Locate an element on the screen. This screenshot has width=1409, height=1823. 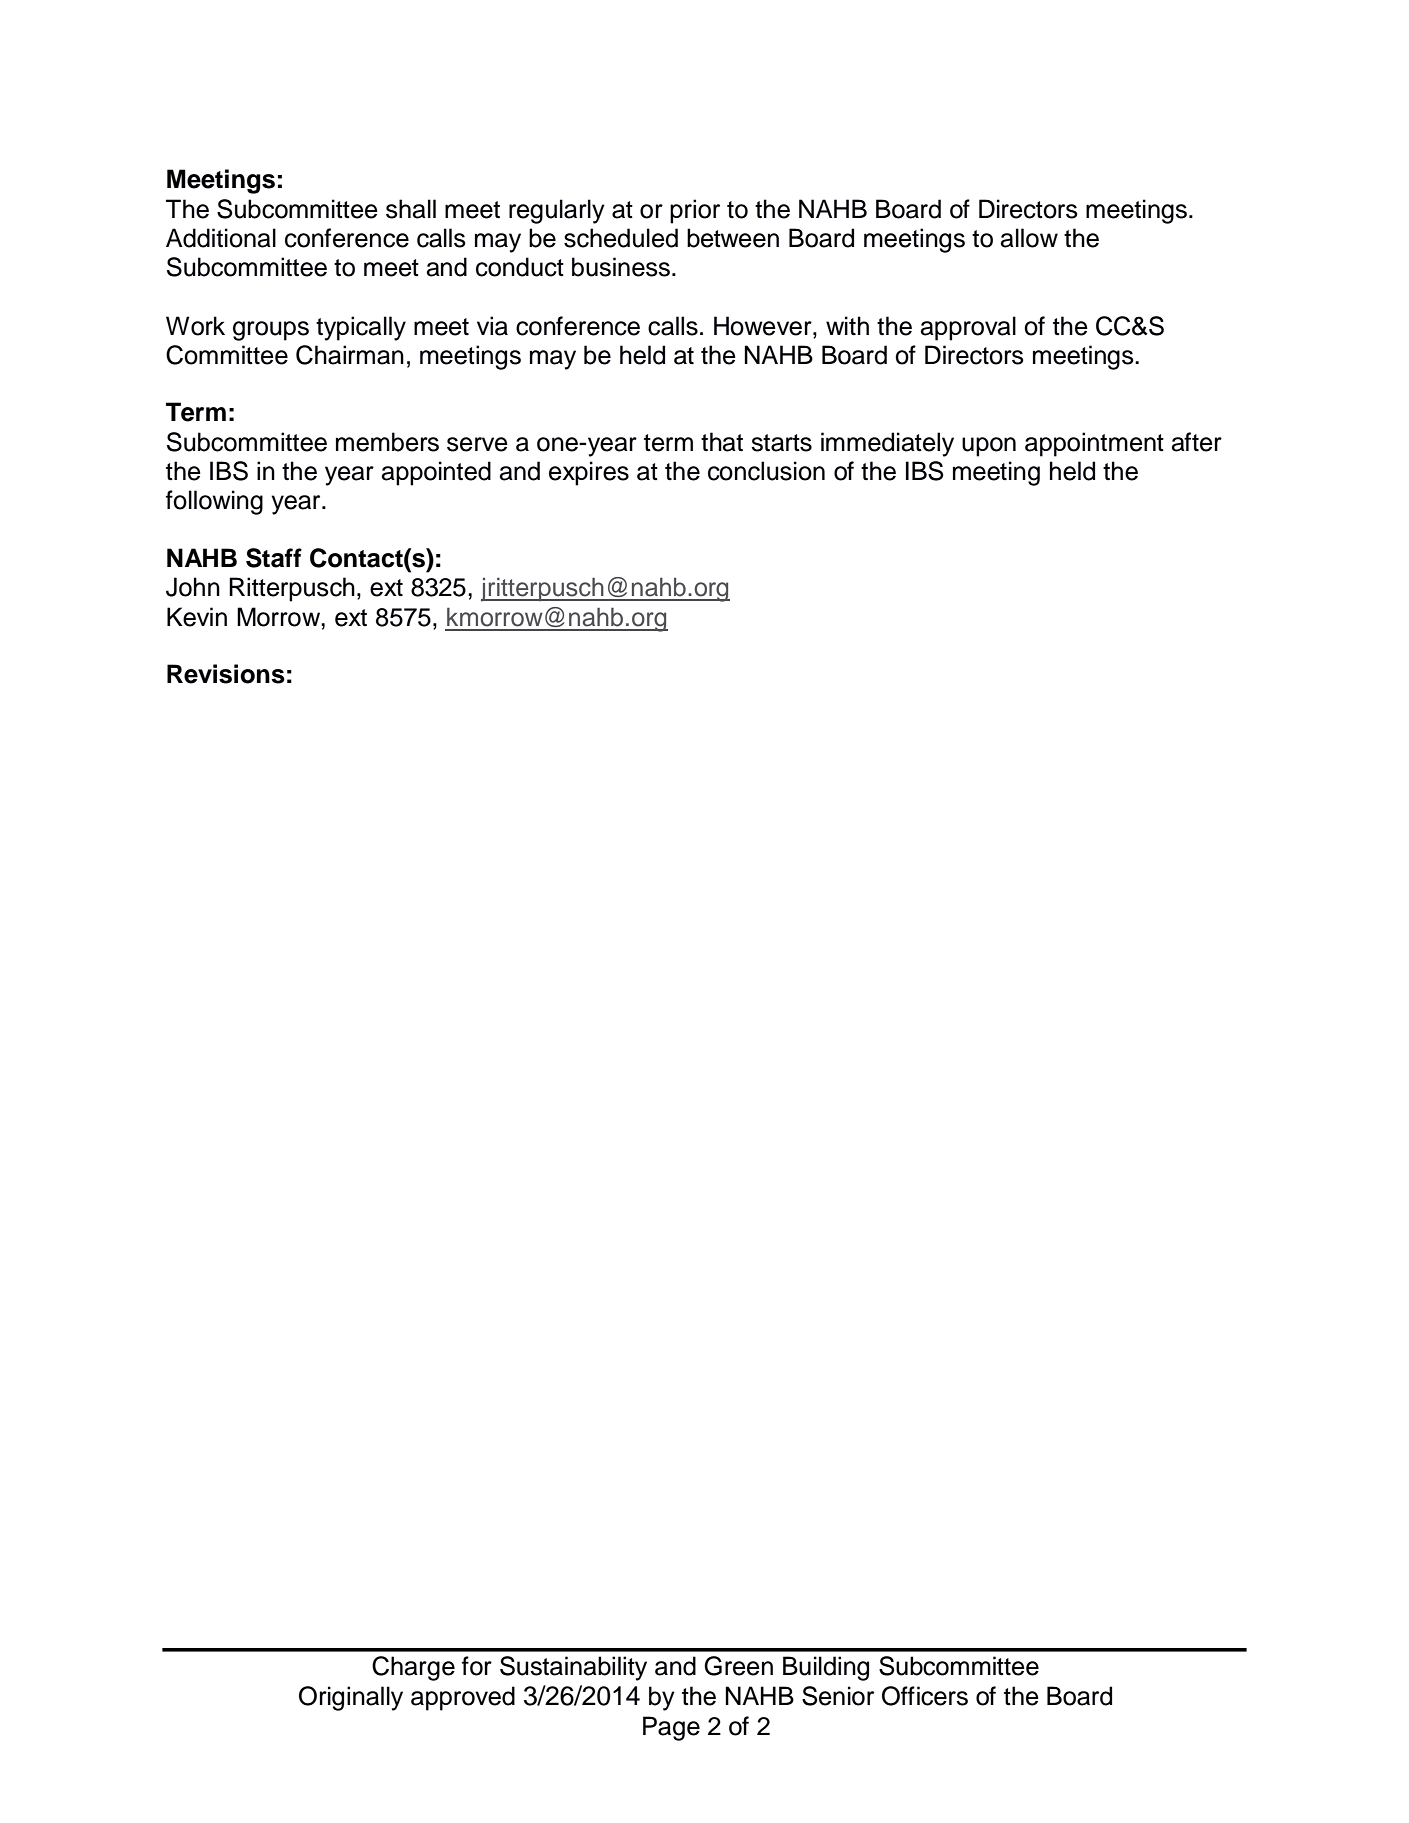
Revisions is located at coordinates (226, 674).
